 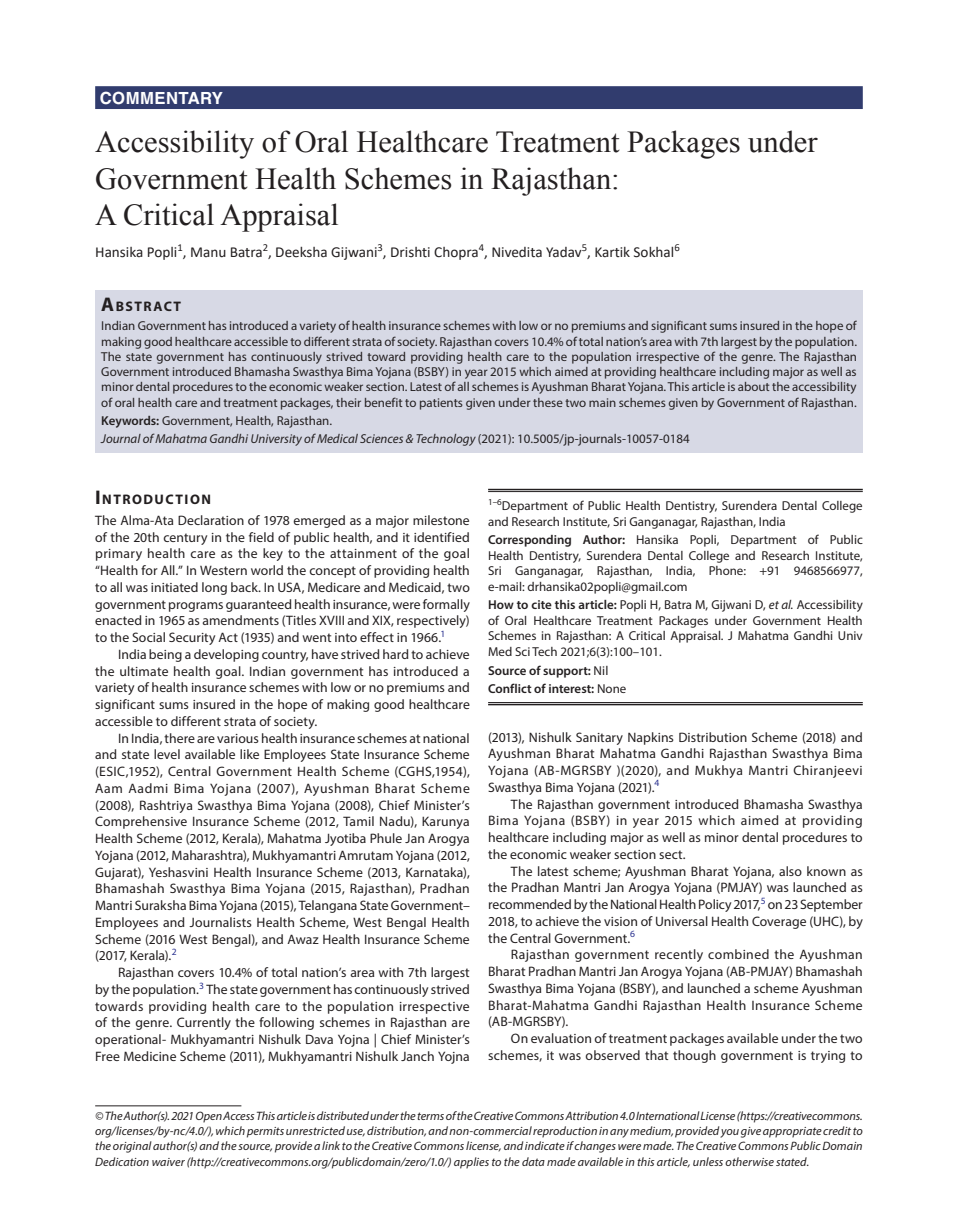 What do you see at coordinates (209, 1117) in the page?
I see `Open` at bounding box center [209, 1117].
